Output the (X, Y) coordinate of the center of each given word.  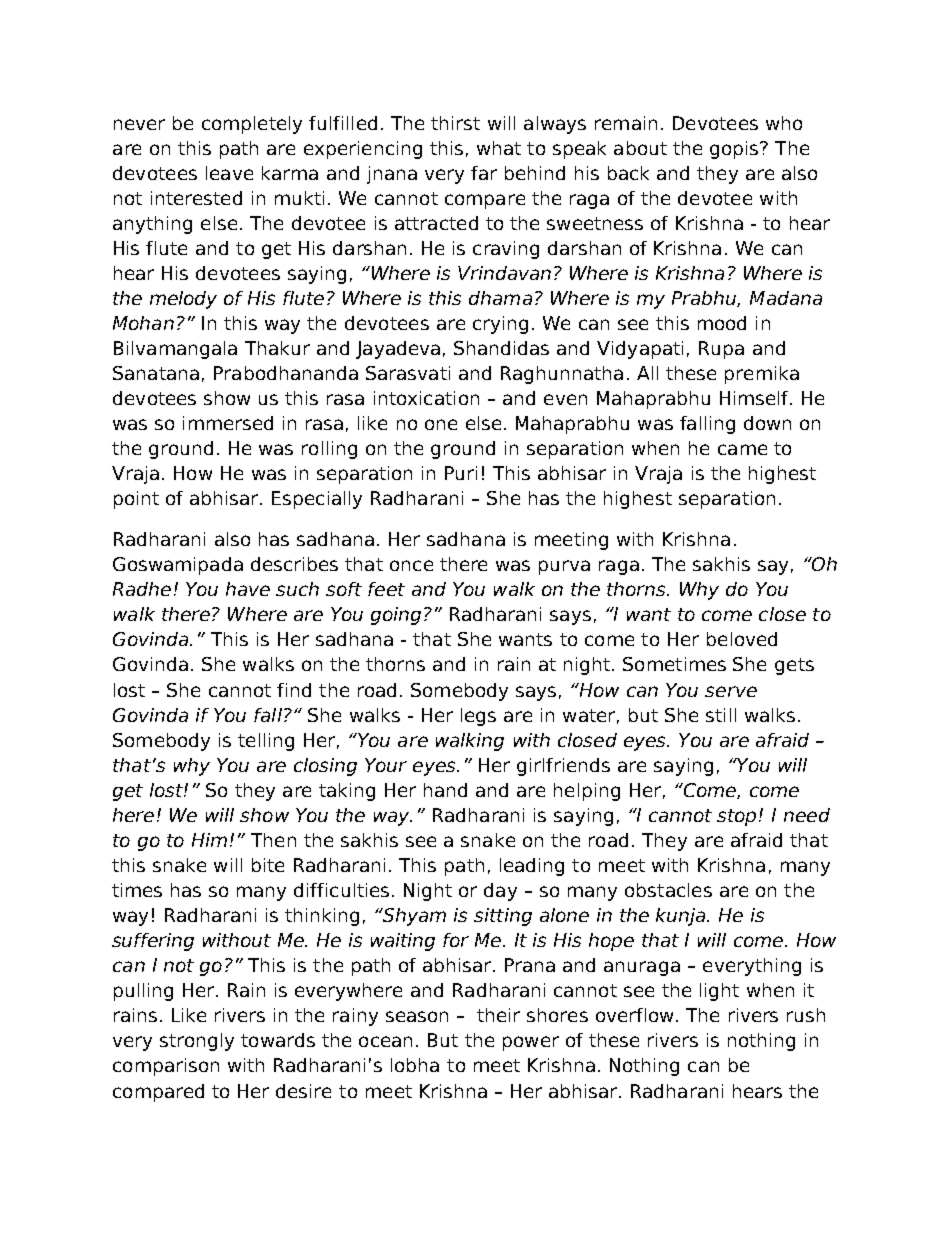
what (499, 148)
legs (478, 717)
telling (266, 742)
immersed (228, 423)
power (531, 1043)
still (721, 715)
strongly (197, 1042)
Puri (461, 473)
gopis (735, 150)
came (742, 449)
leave (229, 173)
